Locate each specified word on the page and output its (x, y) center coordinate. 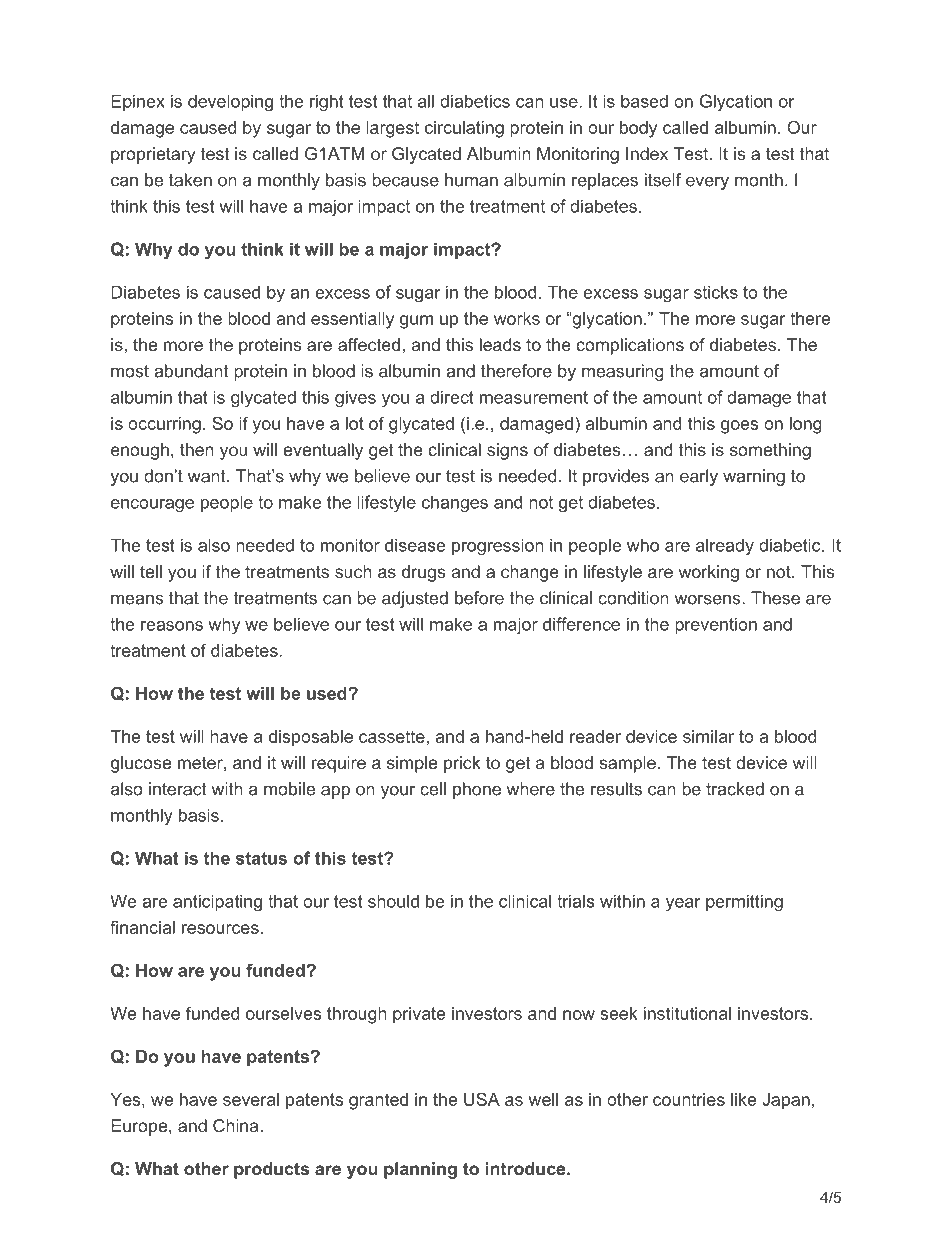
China (236, 1125)
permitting (744, 903)
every (707, 183)
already (725, 546)
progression (498, 547)
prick (462, 764)
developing (230, 103)
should (393, 901)
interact (177, 789)
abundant (191, 371)
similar (708, 736)
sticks (716, 292)
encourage (152, 506)
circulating (464, 129)
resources (220, 929)
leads (500, 344)
